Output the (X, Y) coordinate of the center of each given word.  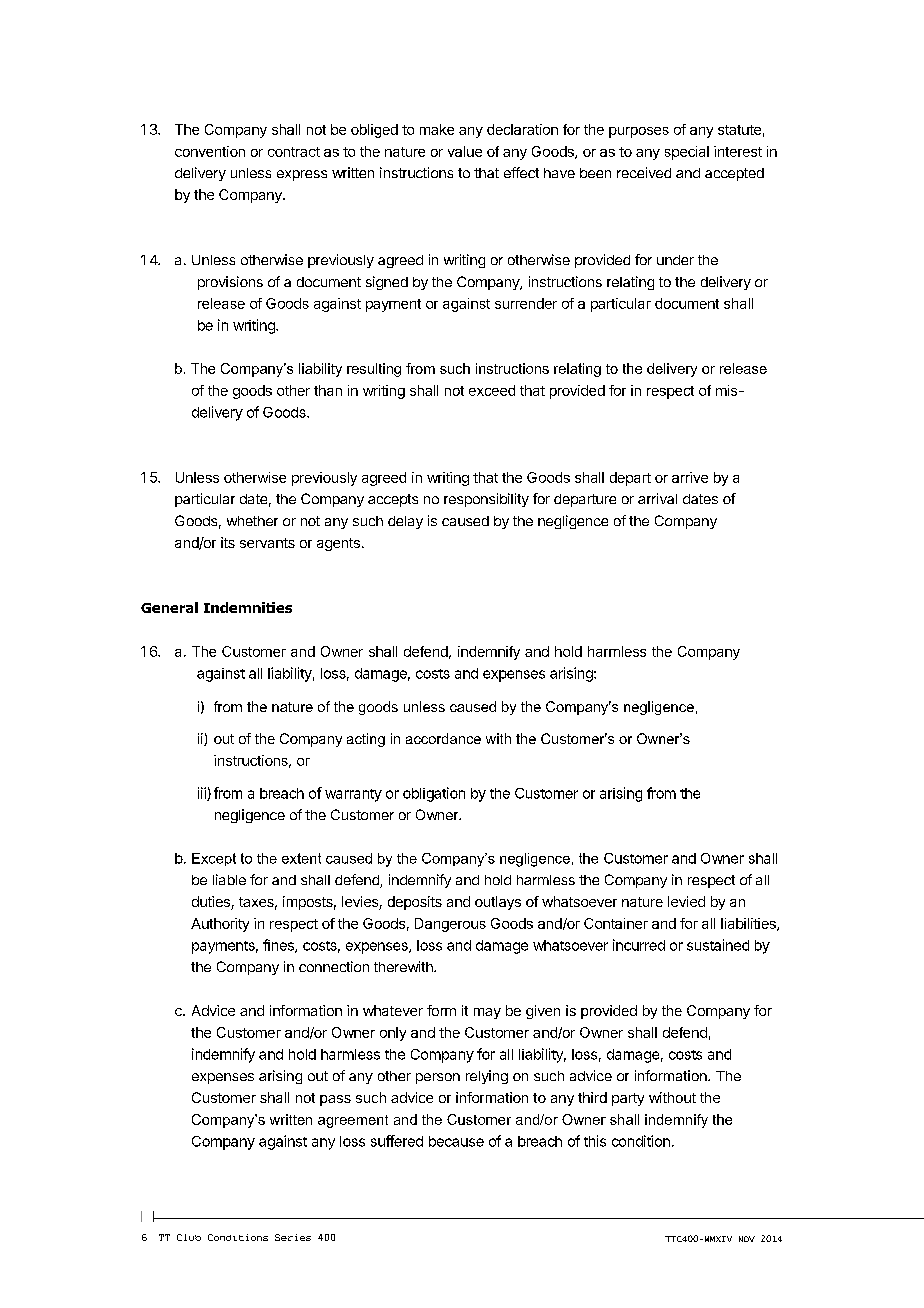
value (465, 151)
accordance (443, 738)
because (456, 1141)
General (169, 607)
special (687, 153)
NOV (747, 1239)
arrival (657, 498)
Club (189, 1237)
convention (210, 151)
